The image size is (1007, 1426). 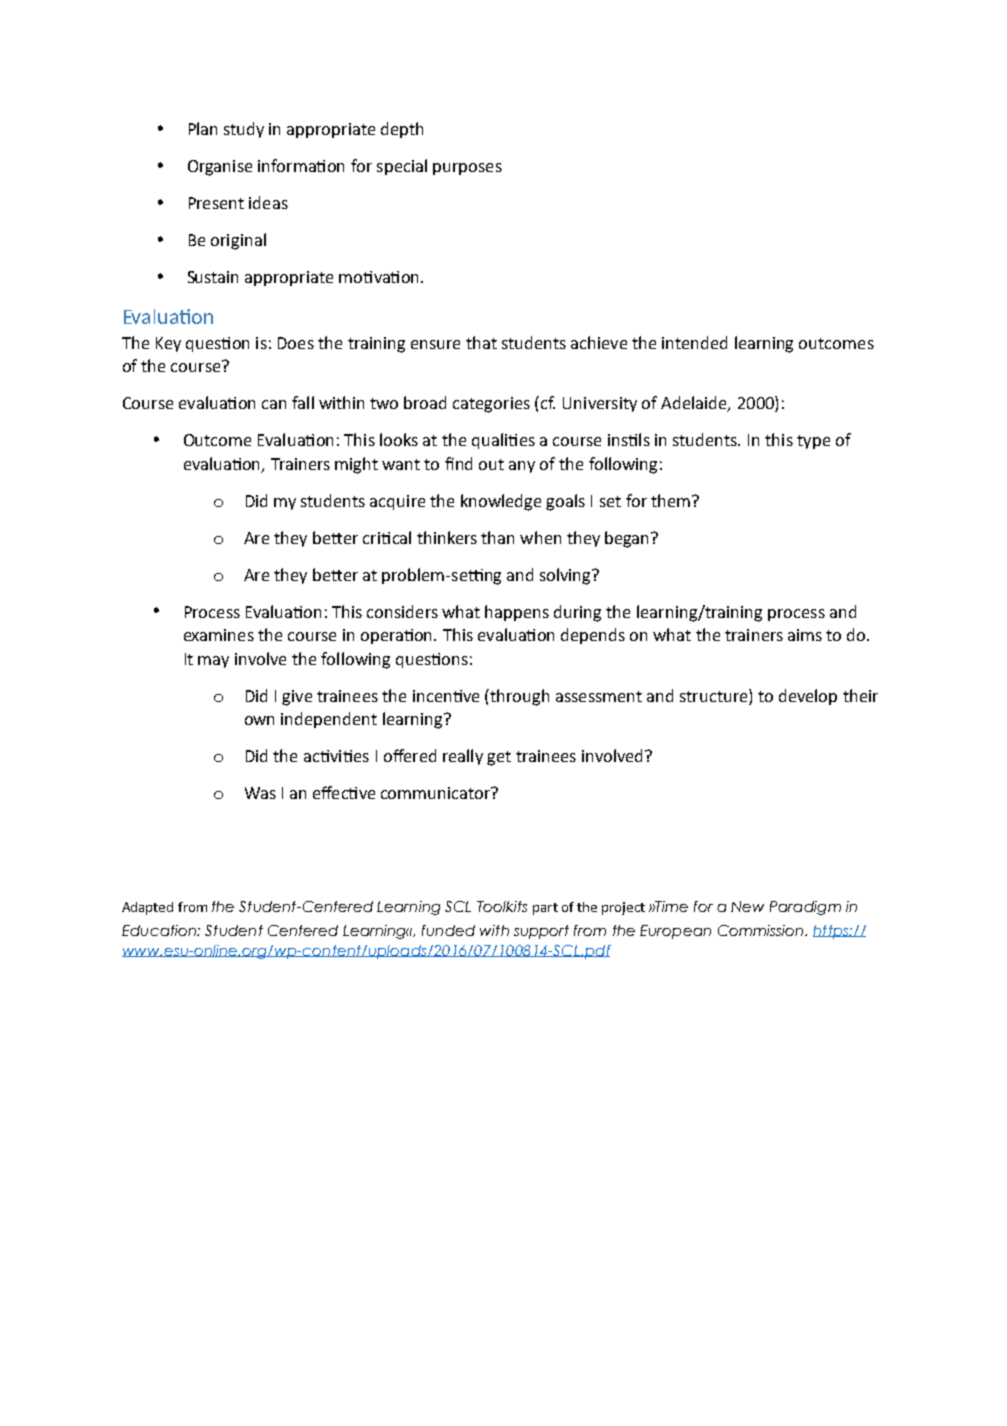 I want to click on may, so click(x=213, y=662).
